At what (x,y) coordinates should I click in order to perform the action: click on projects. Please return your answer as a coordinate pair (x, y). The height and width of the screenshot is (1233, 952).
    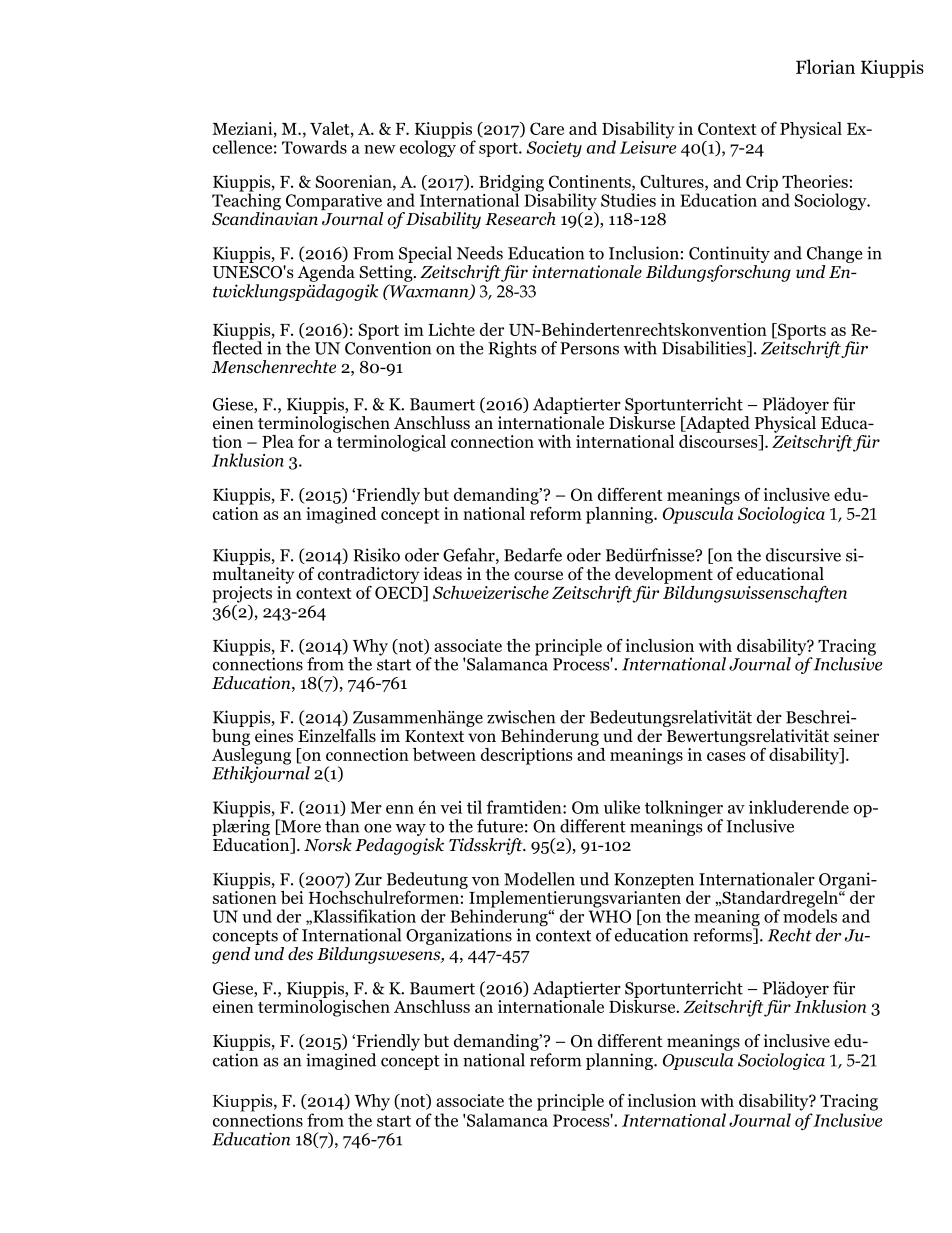
    Looking at the image, I should click on (242, 594).
